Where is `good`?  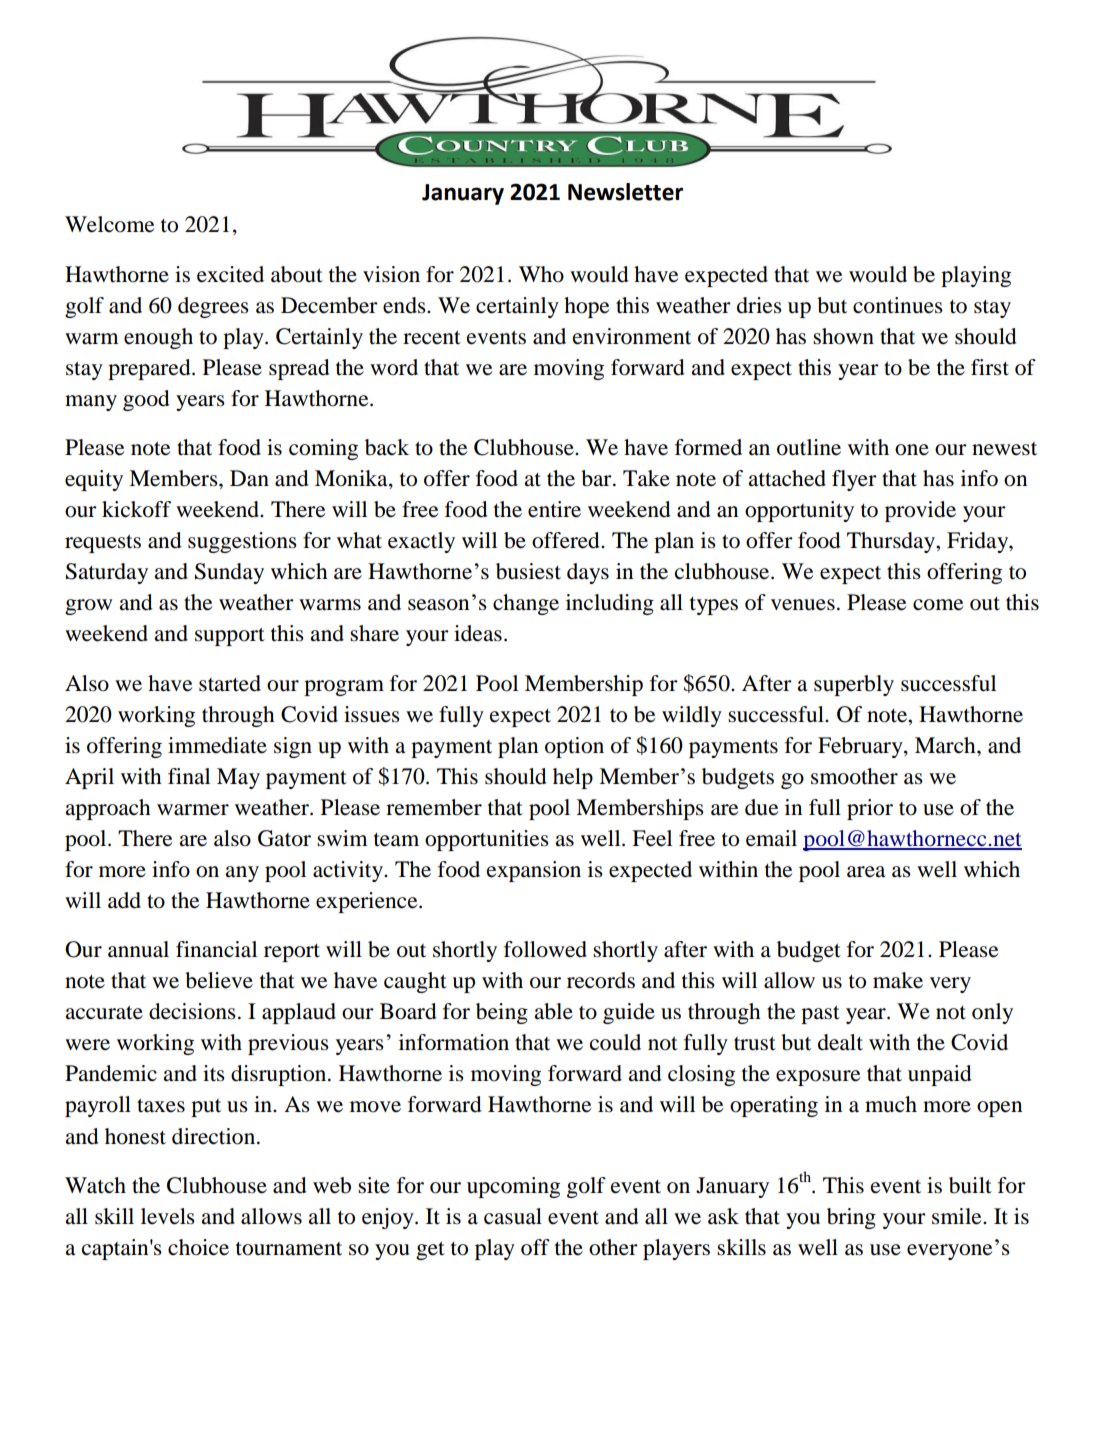 good is located at coordinates (146, 400).
